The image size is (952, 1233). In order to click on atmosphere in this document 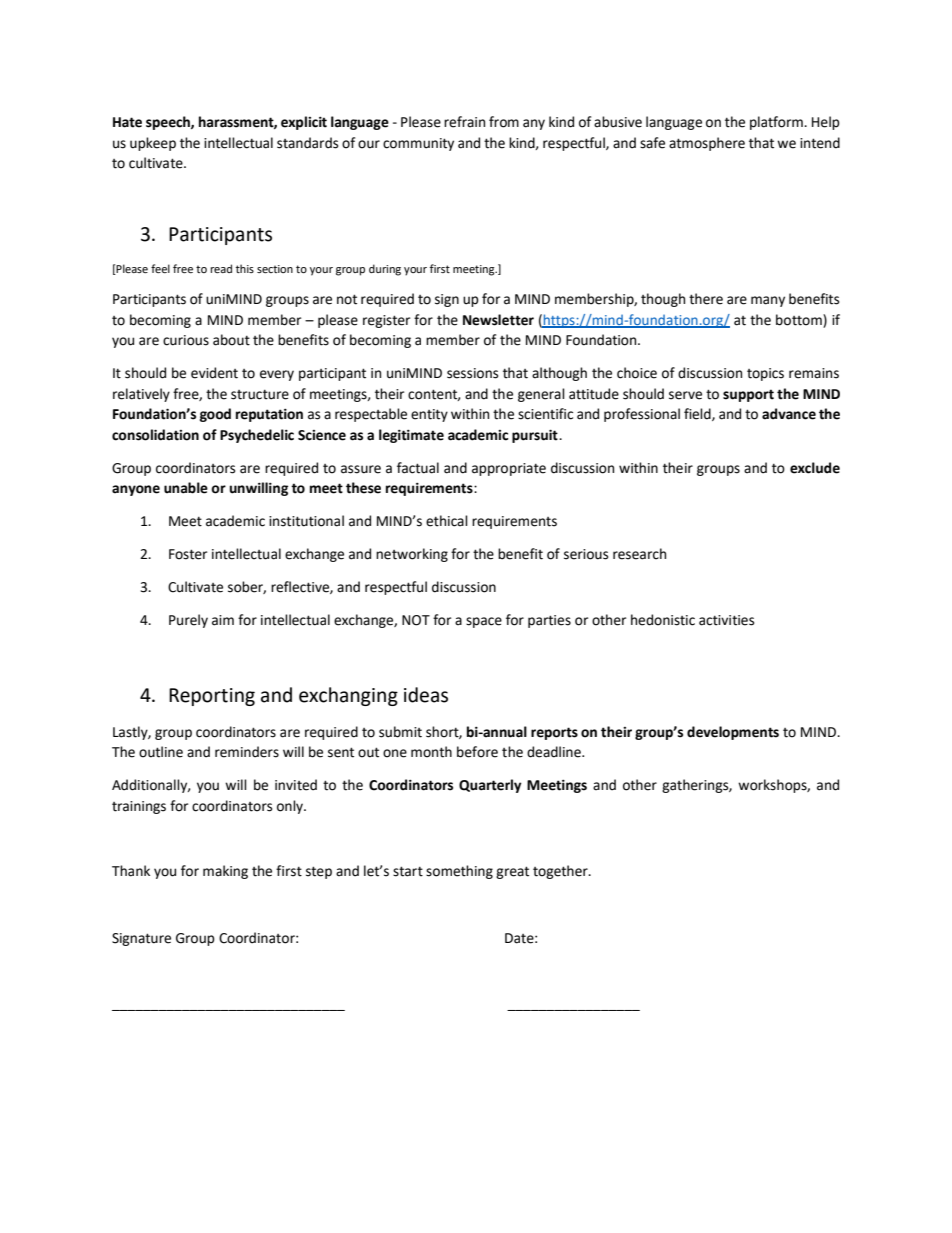, I will do `click(707, 144)`.
